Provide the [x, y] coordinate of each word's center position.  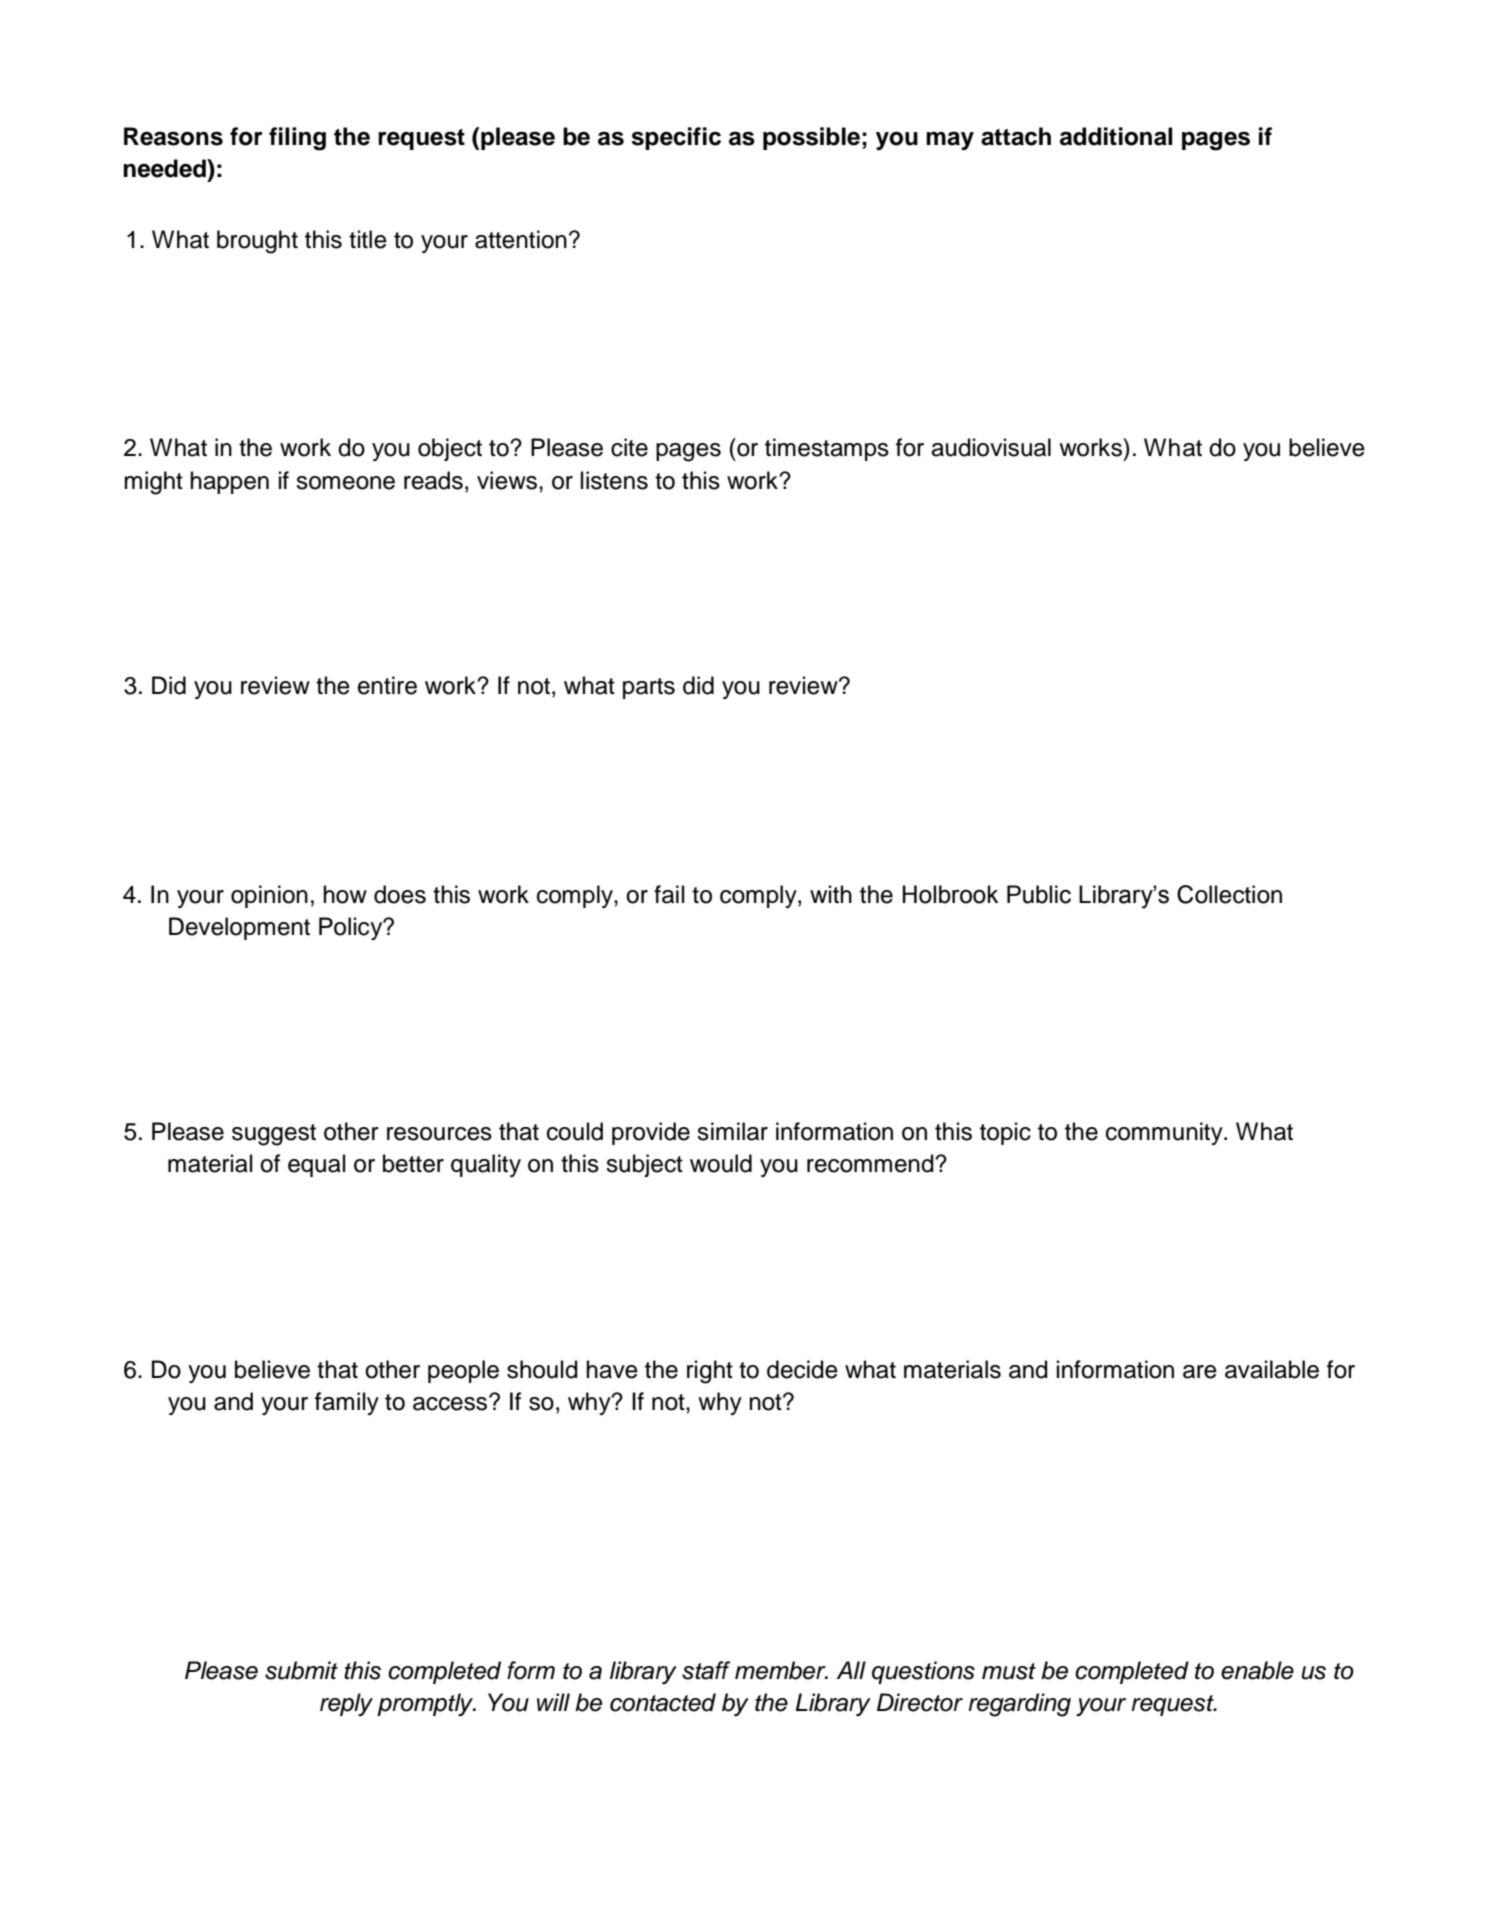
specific [676, 138]
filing [297, 139]
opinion [269, 896]
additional [1116, 136]
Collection [1229, 894]
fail [669, 894]
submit [301, 1670]
